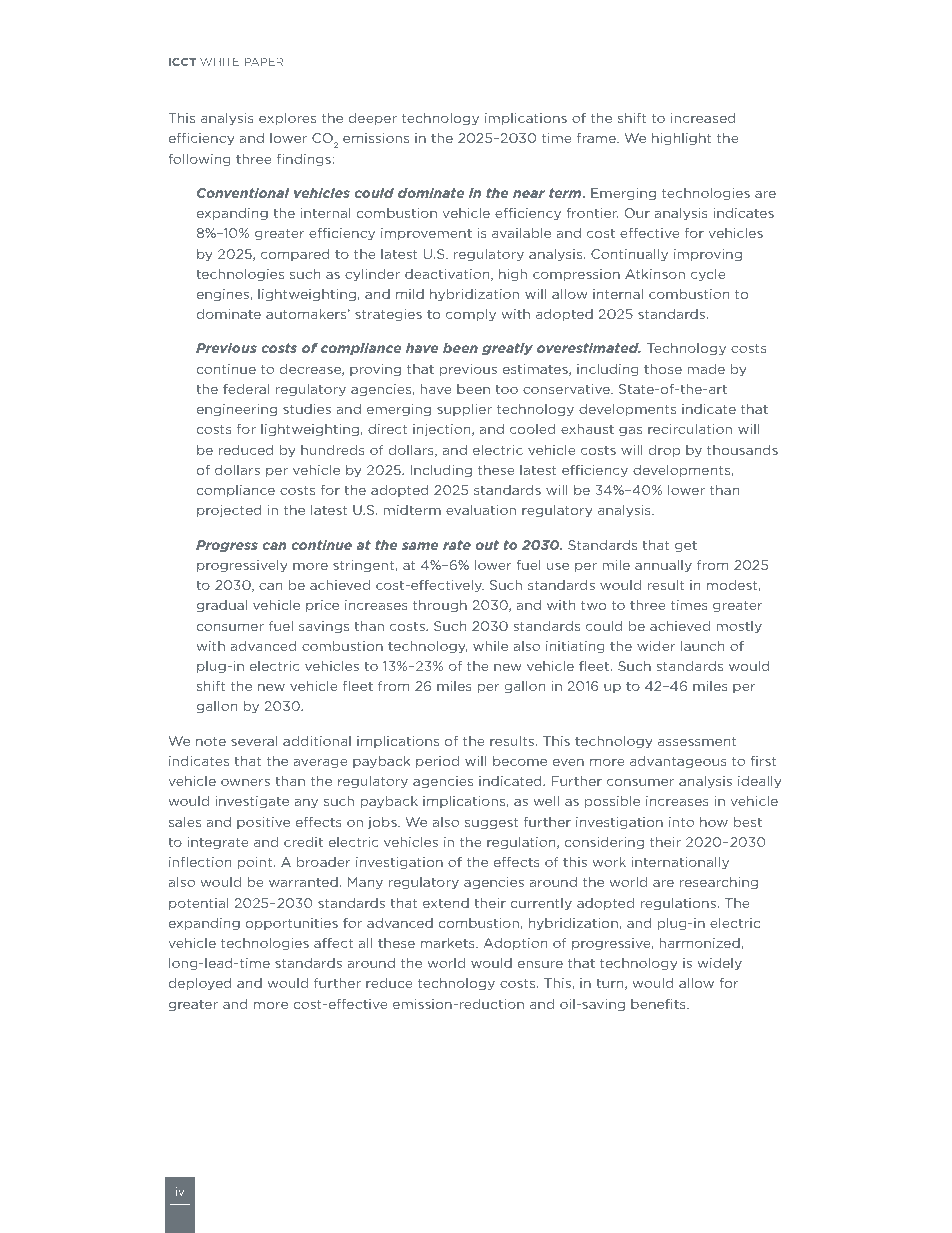  Describe the element at coordinates (686, 546) in the screenshot. I see `get` at that location.
